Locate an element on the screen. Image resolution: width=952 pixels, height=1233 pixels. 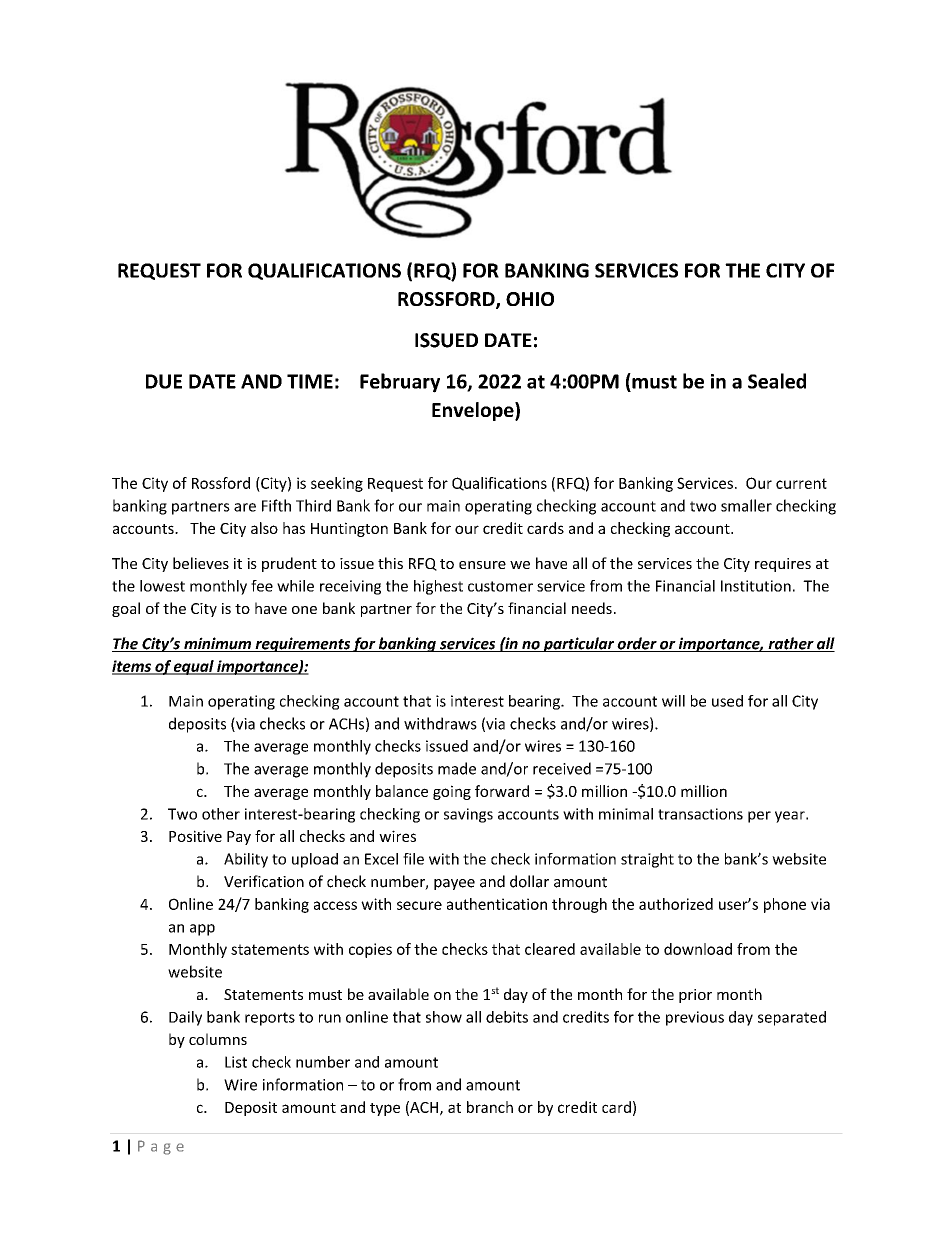
branch is located at coordinates (490, 1107).
